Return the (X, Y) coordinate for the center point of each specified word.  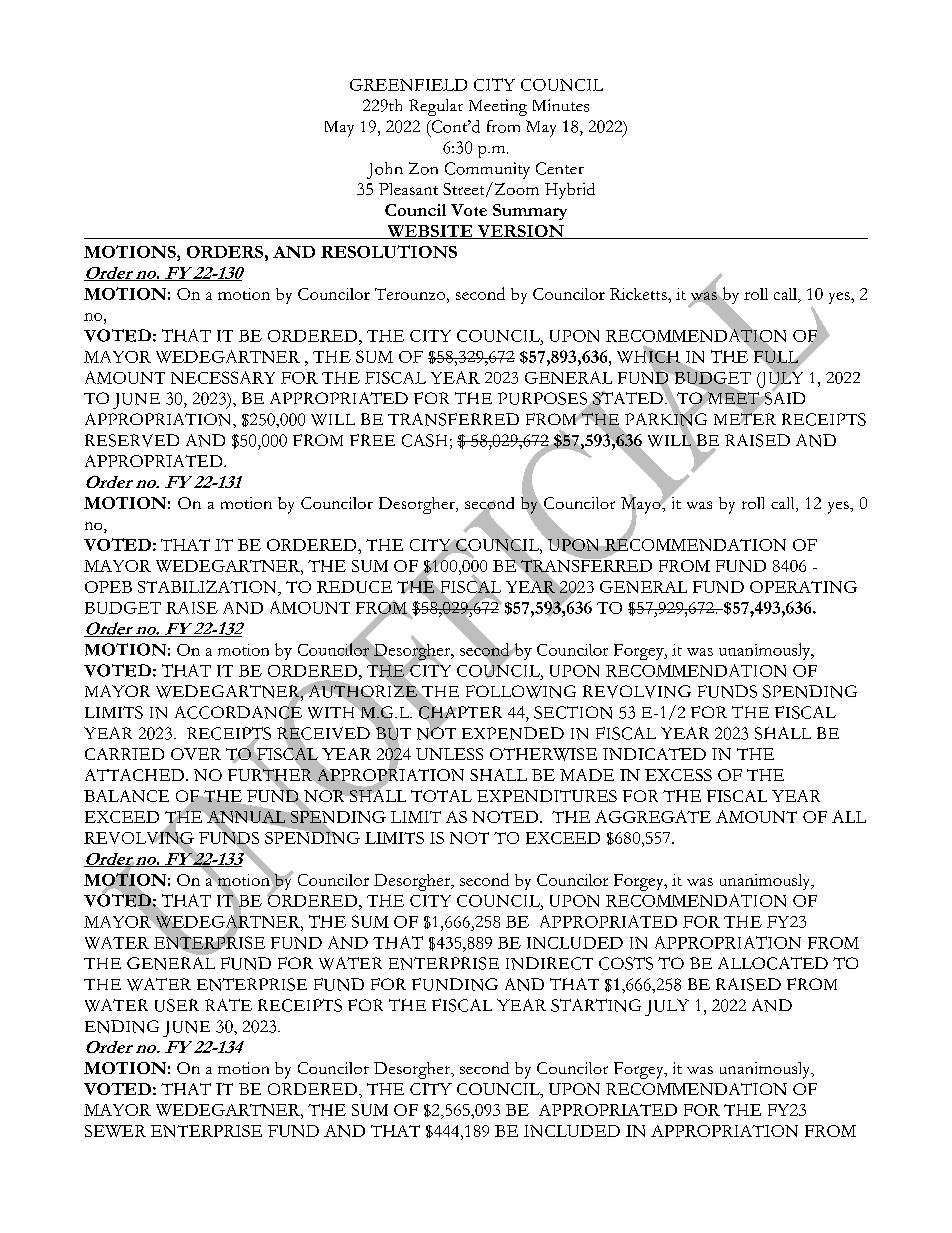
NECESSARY (223, 377)
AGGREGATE (653, 816)
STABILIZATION (208, 588)
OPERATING (803, 587)
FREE (372, 440)
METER (745, 418)
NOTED (506, 817)
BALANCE (126, 796)
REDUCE (354, 587)
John (385, 170)
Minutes (561, 105)
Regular (436, 107)
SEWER (115, 1131)
